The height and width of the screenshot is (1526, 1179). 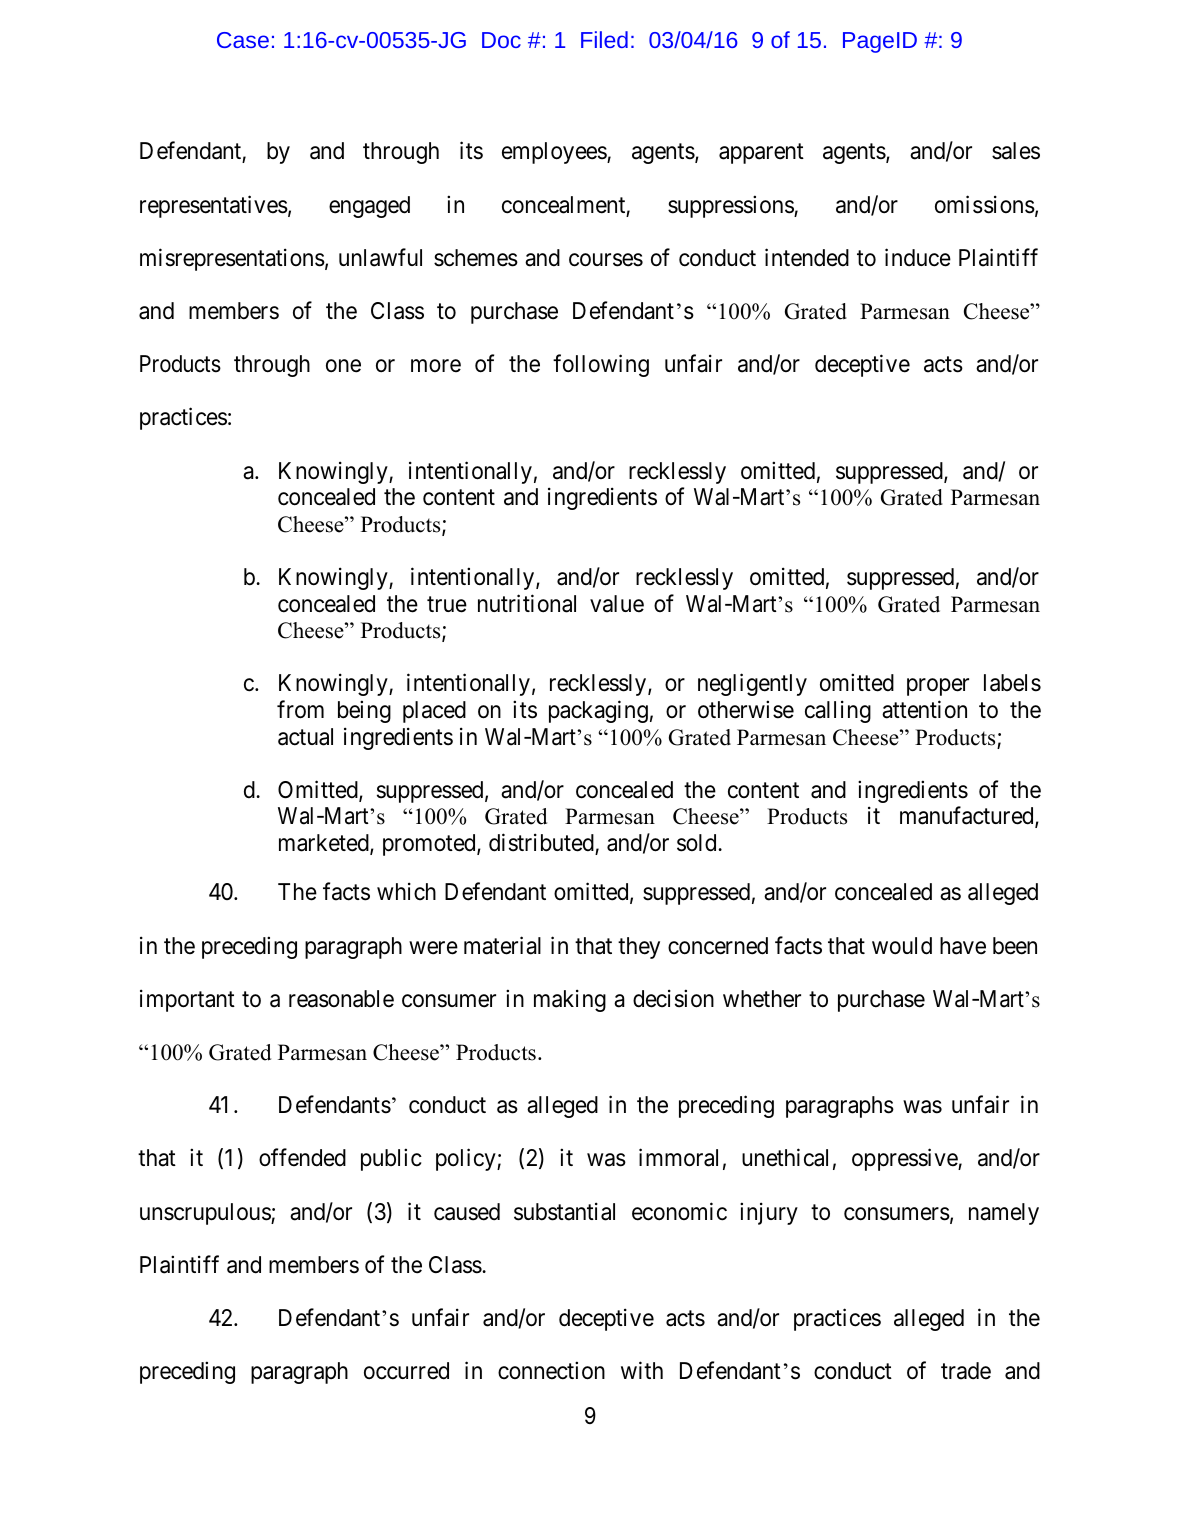 What do you see at coordinates (1016, 151) in the screenshot?
I see `sales` at bounding box center [1016, 151].
